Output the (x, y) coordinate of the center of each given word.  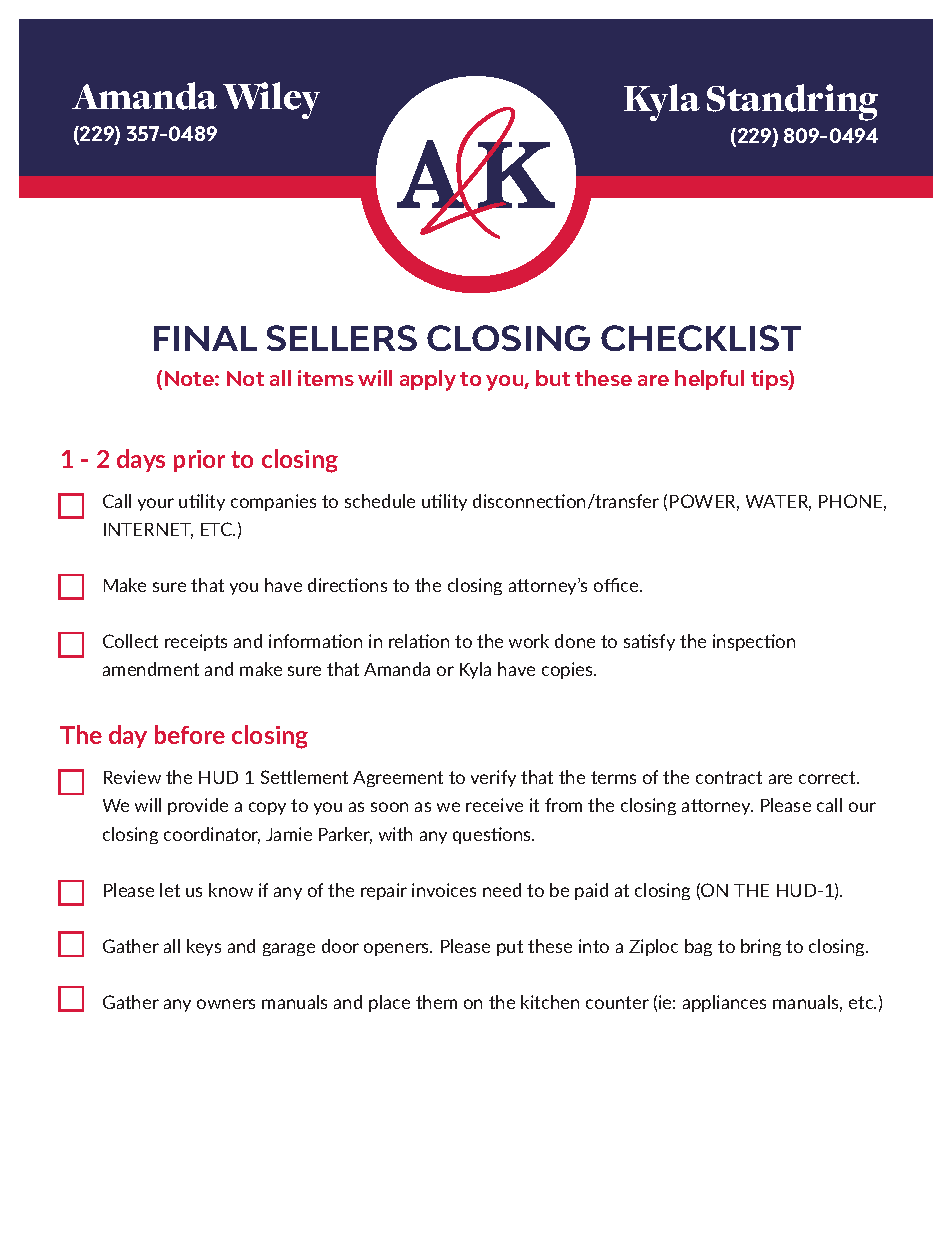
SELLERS (342, 338)
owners (226, 1004)
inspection (754, 642)
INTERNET (148, 531)
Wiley (271, 100)
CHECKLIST (701, 338)
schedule (380, 501)
